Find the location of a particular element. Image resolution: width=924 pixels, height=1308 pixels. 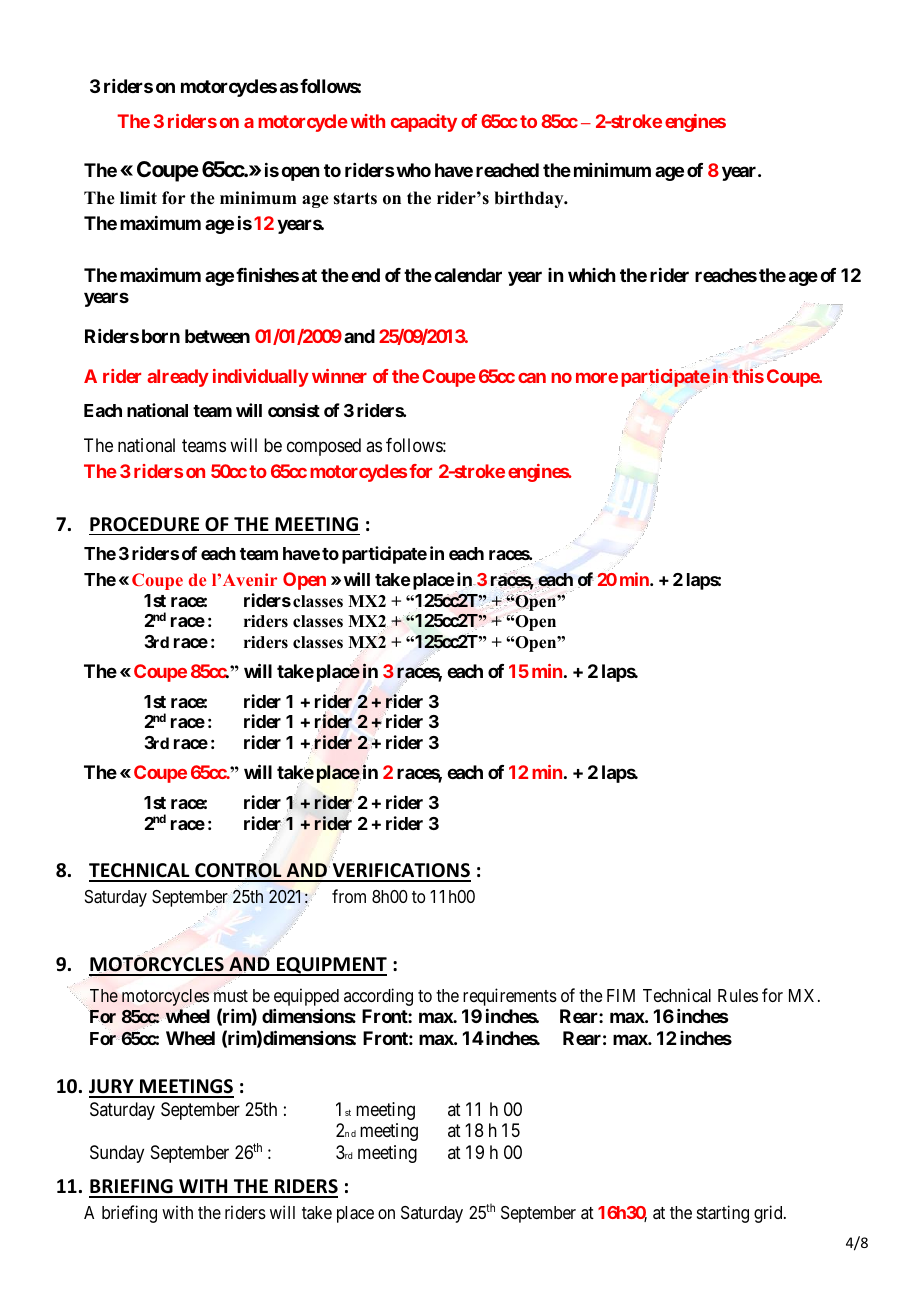

who is located at coordinates (412, 170).
